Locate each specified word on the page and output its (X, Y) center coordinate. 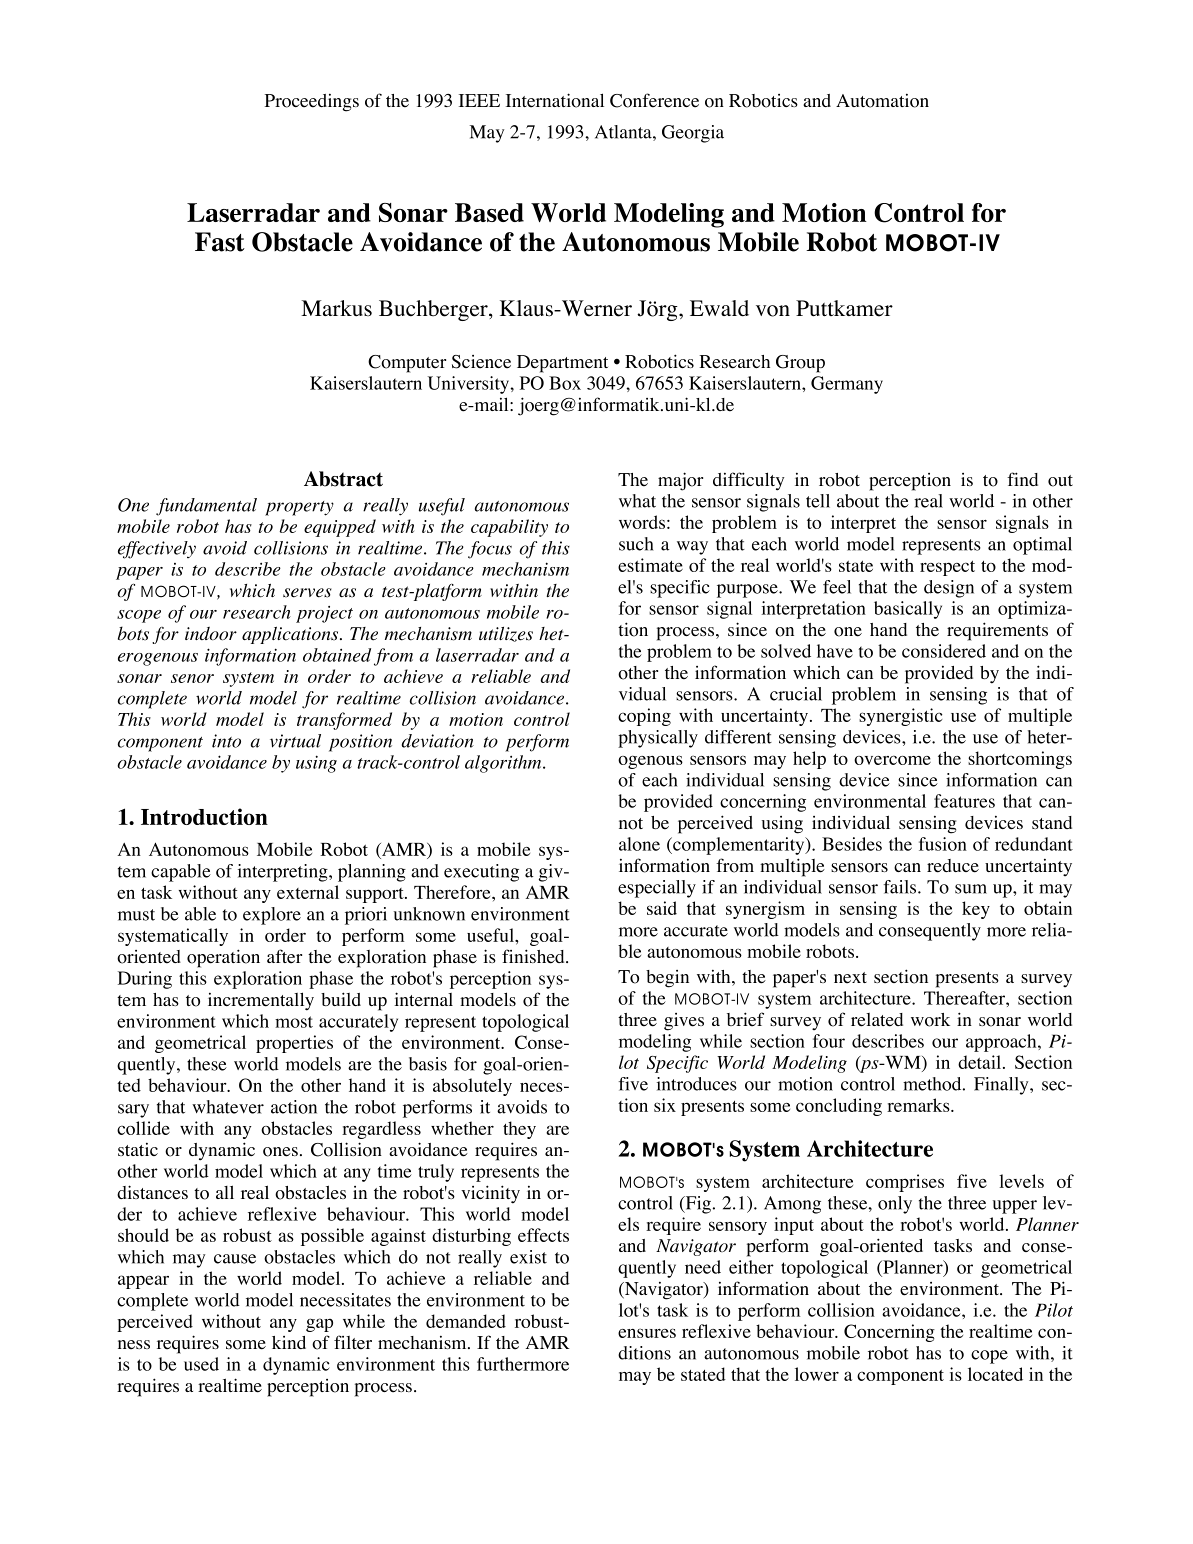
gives (684, 1022)
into (226, 741)
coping (644, 717)
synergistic (900, 717)
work (930, 1020)
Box (565, 383)
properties (294, 1044)
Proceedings (312, 103)
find (1022, 479)
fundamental (206, 507)
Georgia (693, 134)
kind (289, 1342)
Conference (654, 100)
